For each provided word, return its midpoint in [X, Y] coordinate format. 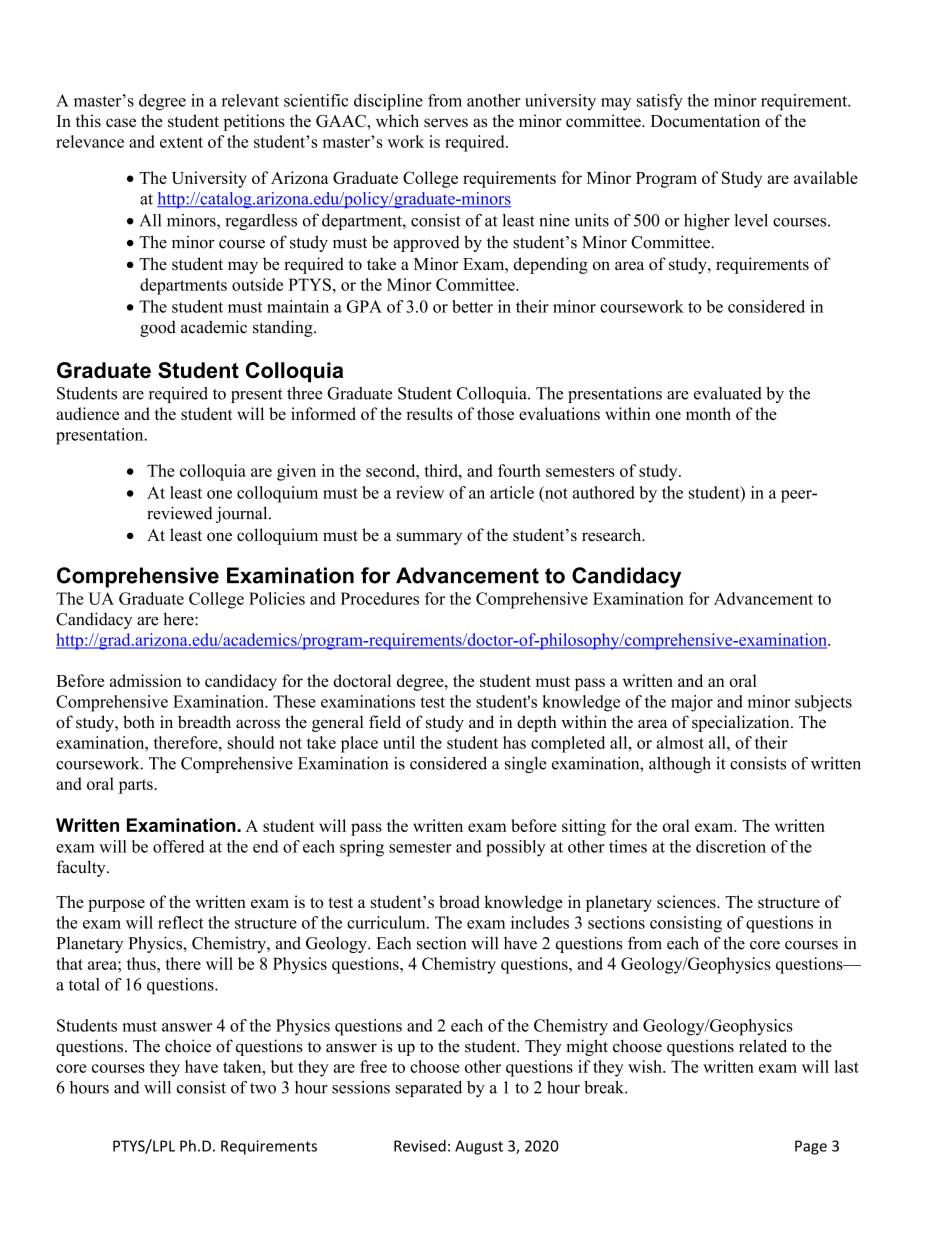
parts [137, 786]
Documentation [705, 120]
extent [181, 142]
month [708, 413]
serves [446, 122]
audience [87, 413]
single [525, 765]
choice [188, 1046]
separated [428, 1089]
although [680, 765]
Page [811, 1147]
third [442, 470]
